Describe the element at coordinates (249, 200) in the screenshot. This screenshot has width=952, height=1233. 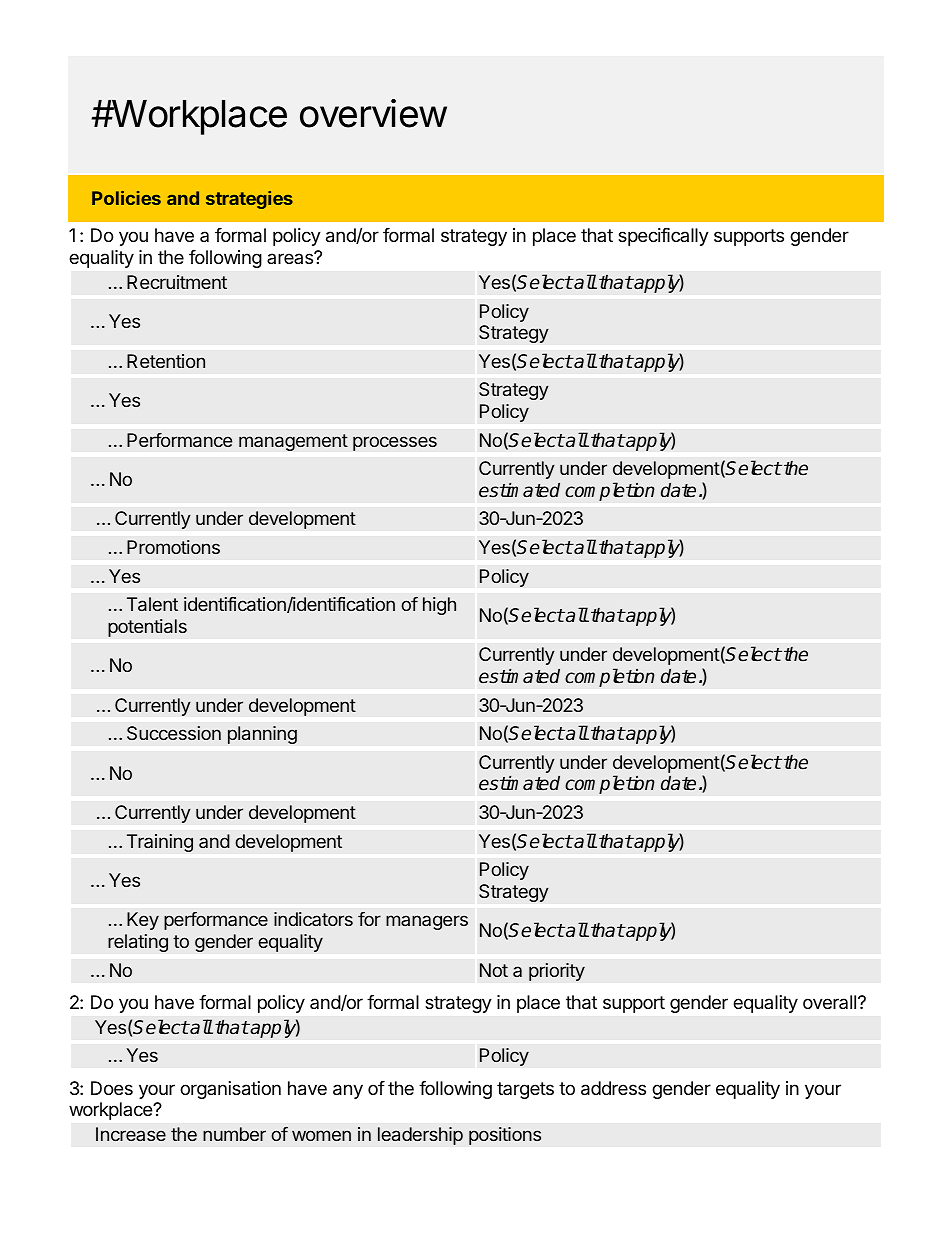
I see `strategies` at that location.
